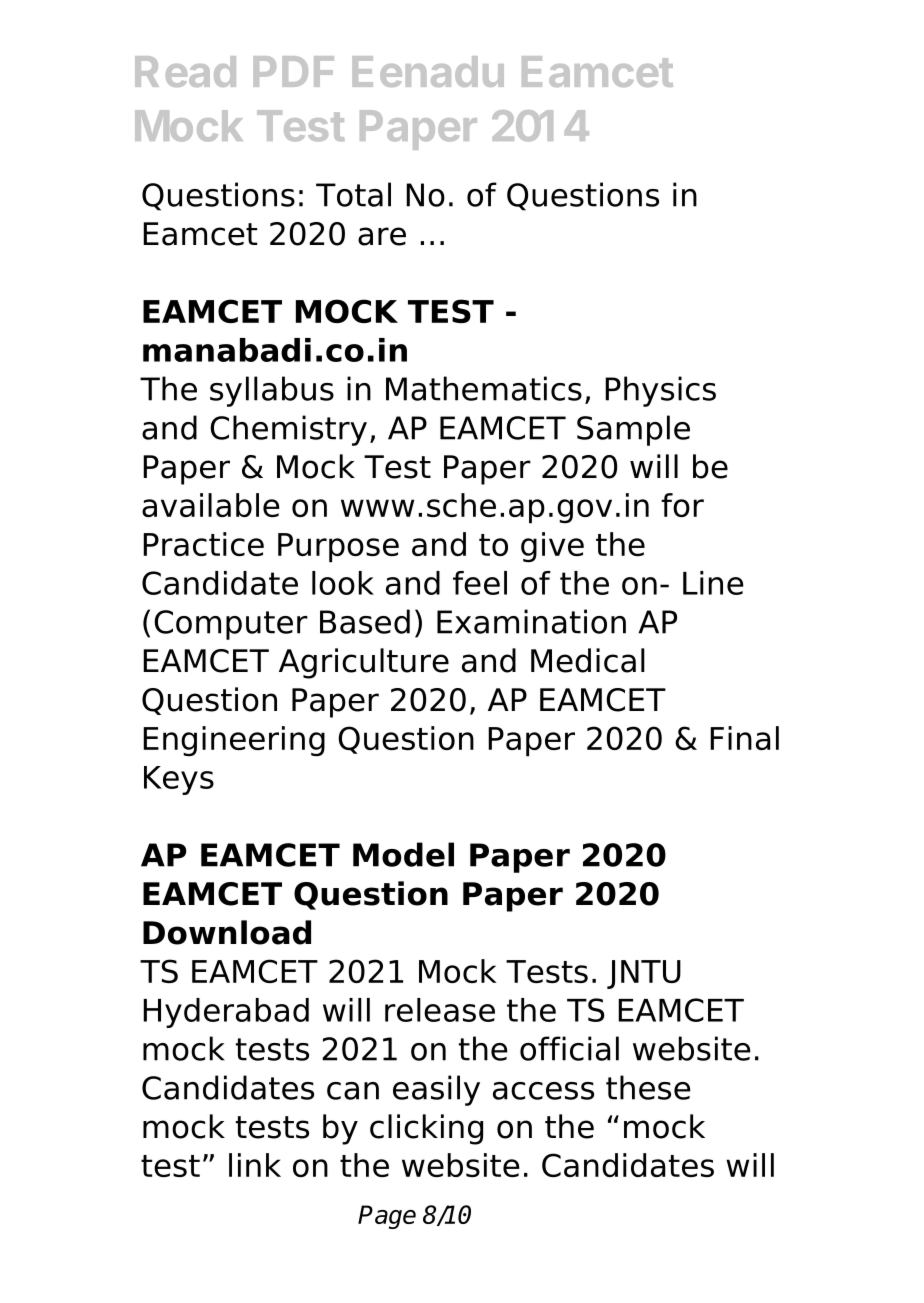 The width and height of the screenshot is (924, 1303). What do you see at coordinates (484, 388) in the screenshot?
I see `Mathematics` at bounding box center [484, 388].
